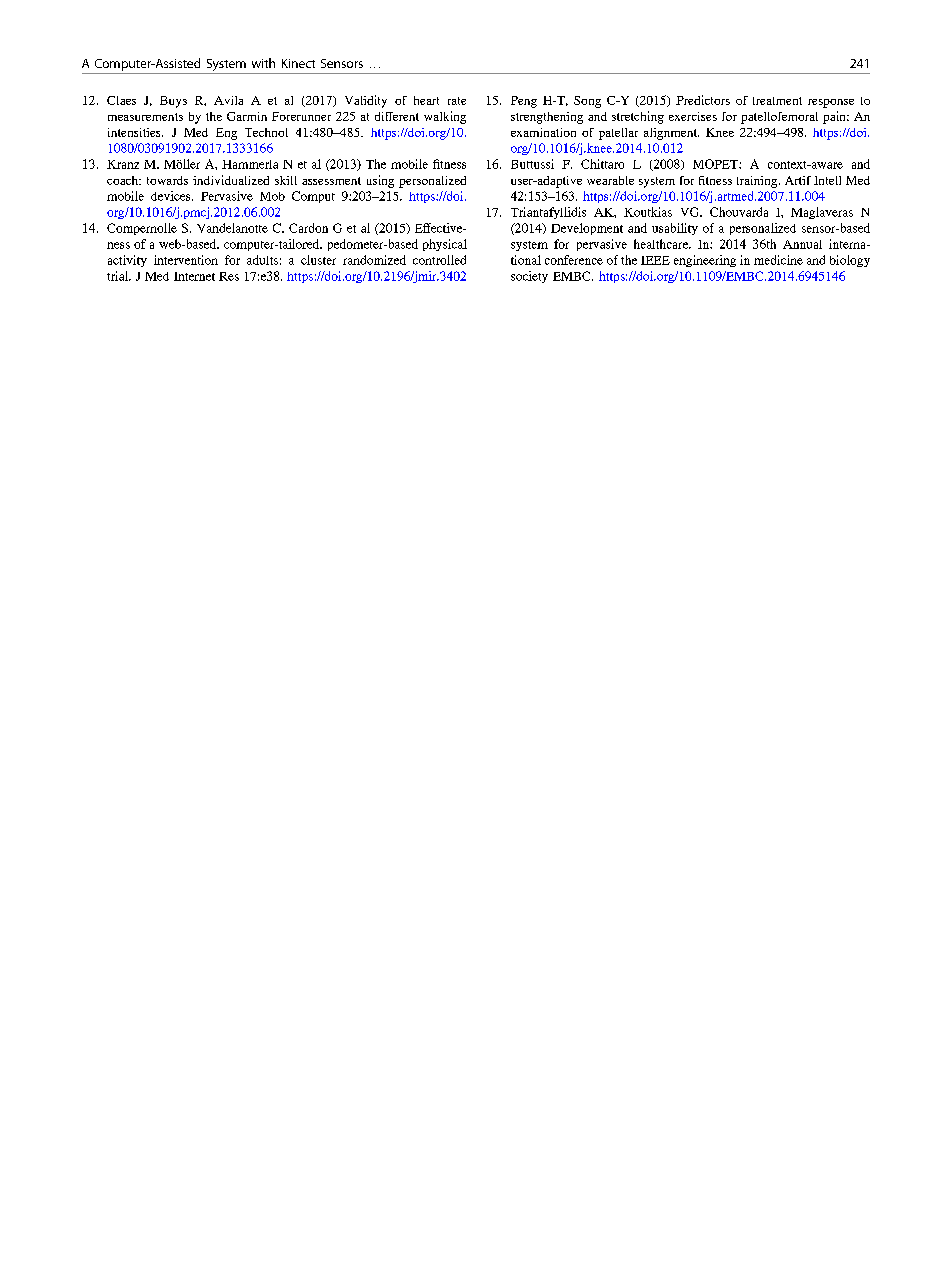 The image size is (952, 1265). What do you see at coordinates (671, 134) in the screenshot?
I see `alignment` at bounding box center [671, 134].
